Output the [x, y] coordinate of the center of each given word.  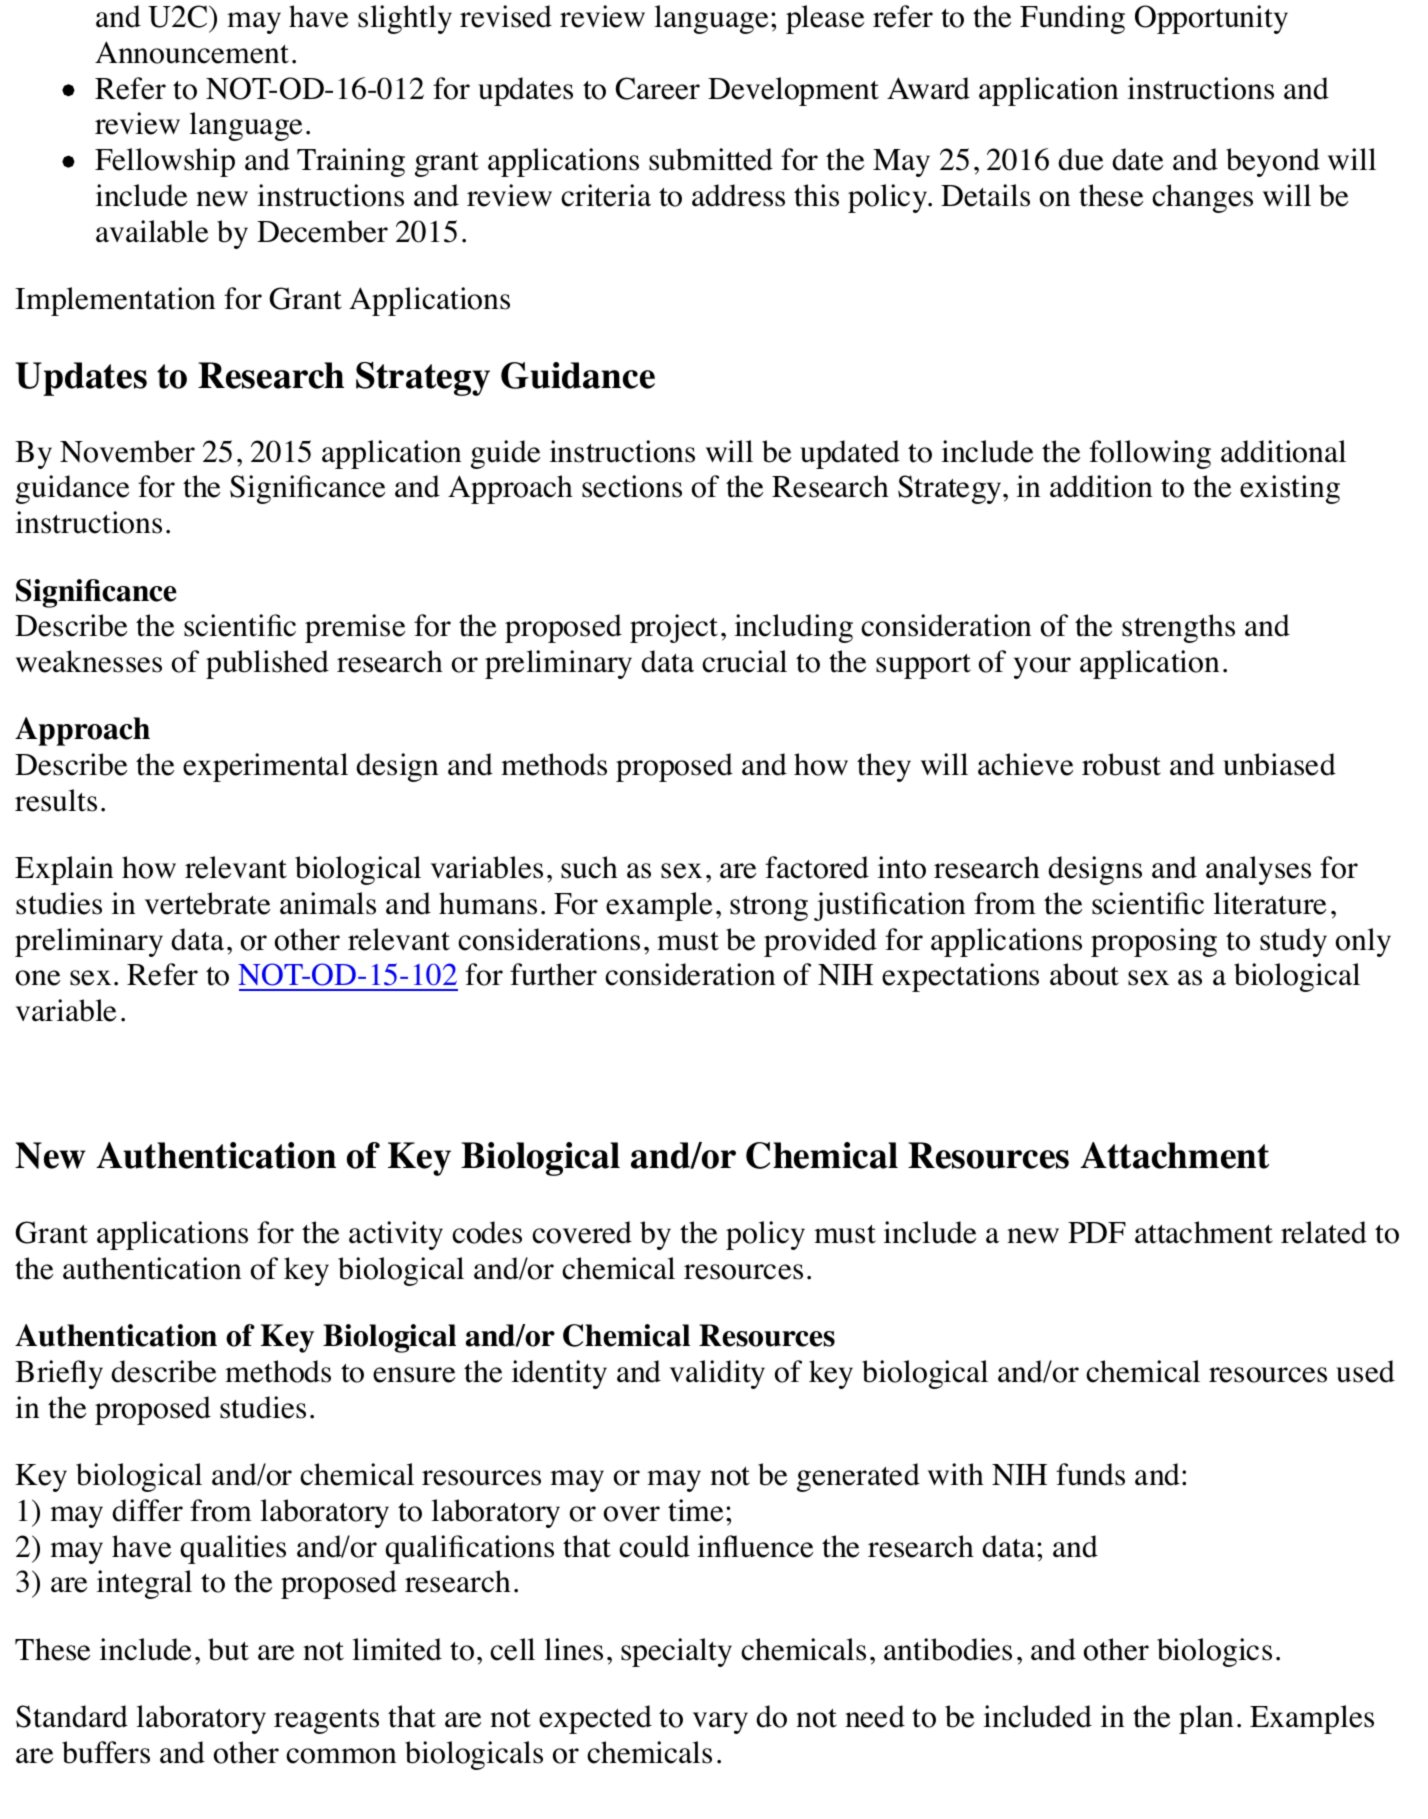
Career [658, 88]
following [1150, 454]
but [228, 1649]
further [553, 974]
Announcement [192, 52]
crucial [744, 661]
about [1084, 974]
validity [717, 1374]
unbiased [1279, 764]
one [38, 978]
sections [632, 486]
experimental [265, 767]
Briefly [59, 1374]
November [127, 451]
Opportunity [1211, 19]
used [1365, 1371]
